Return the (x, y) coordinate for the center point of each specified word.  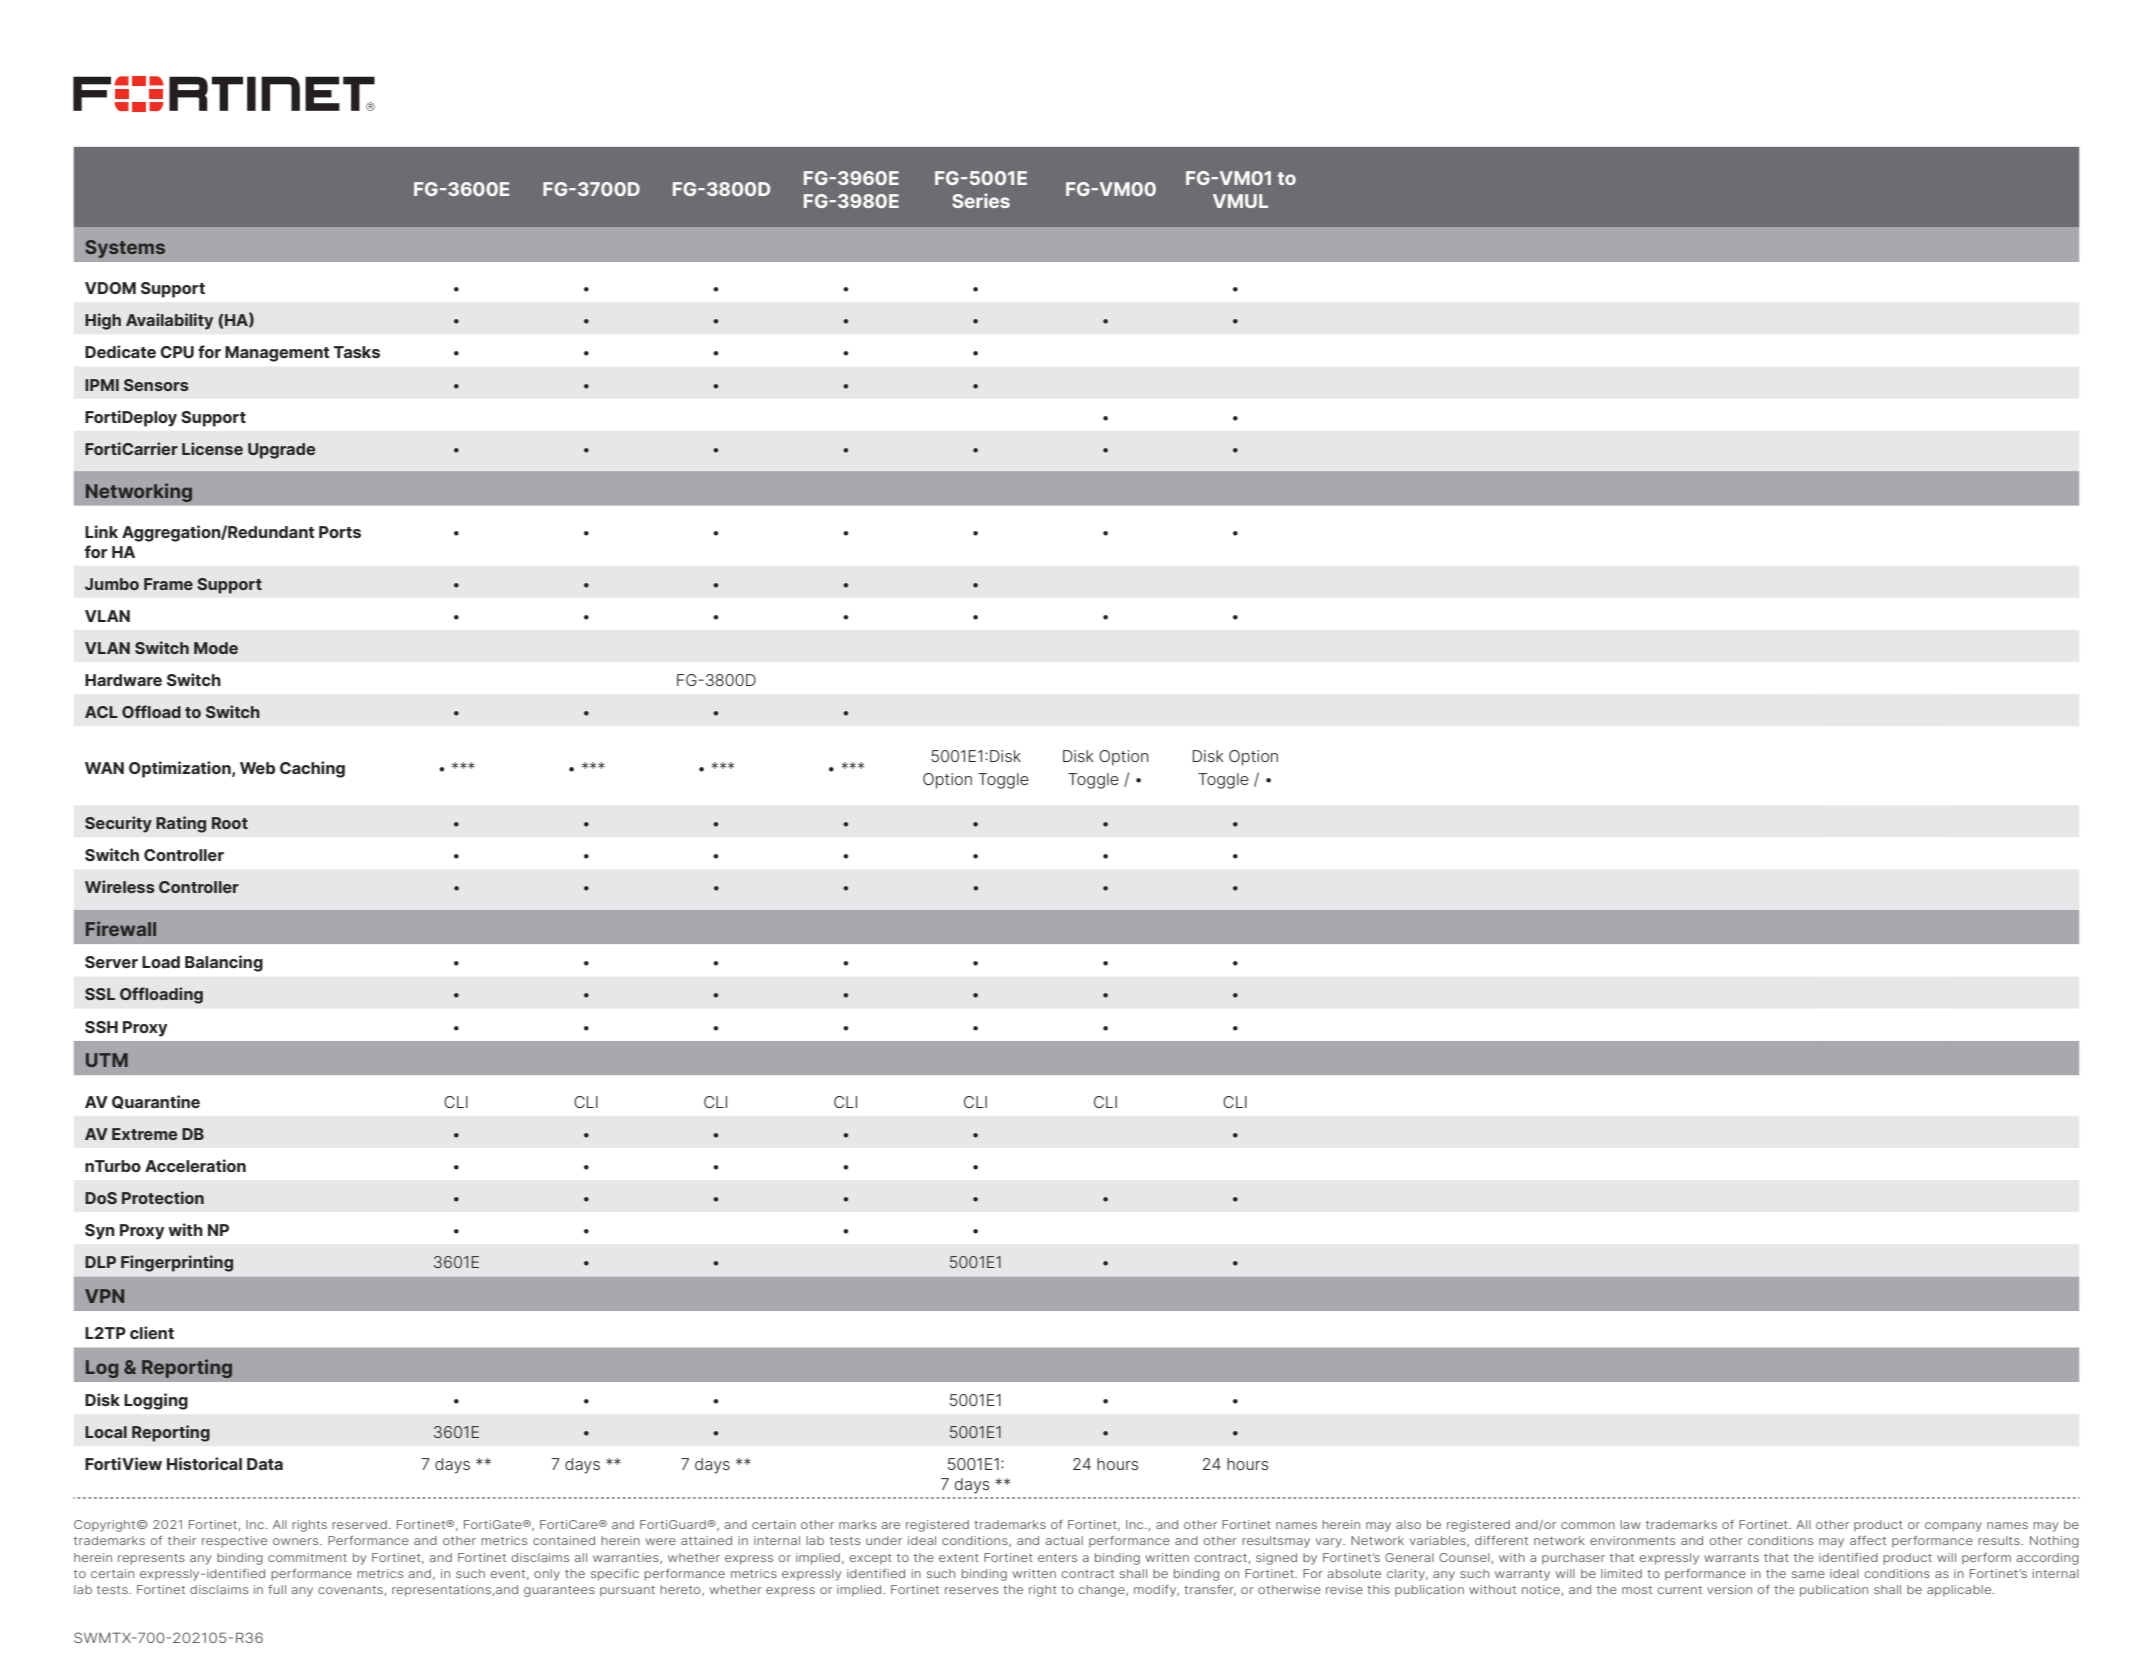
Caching (312, 769)
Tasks (357, 352)
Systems (125, 249)
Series (981, 200)
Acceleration (195, 1165)
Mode (216, 648)
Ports (340, 532)
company (1953, 1527)
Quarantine (156, 1102)
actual (1064, 1540)
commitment (307, 1557)
